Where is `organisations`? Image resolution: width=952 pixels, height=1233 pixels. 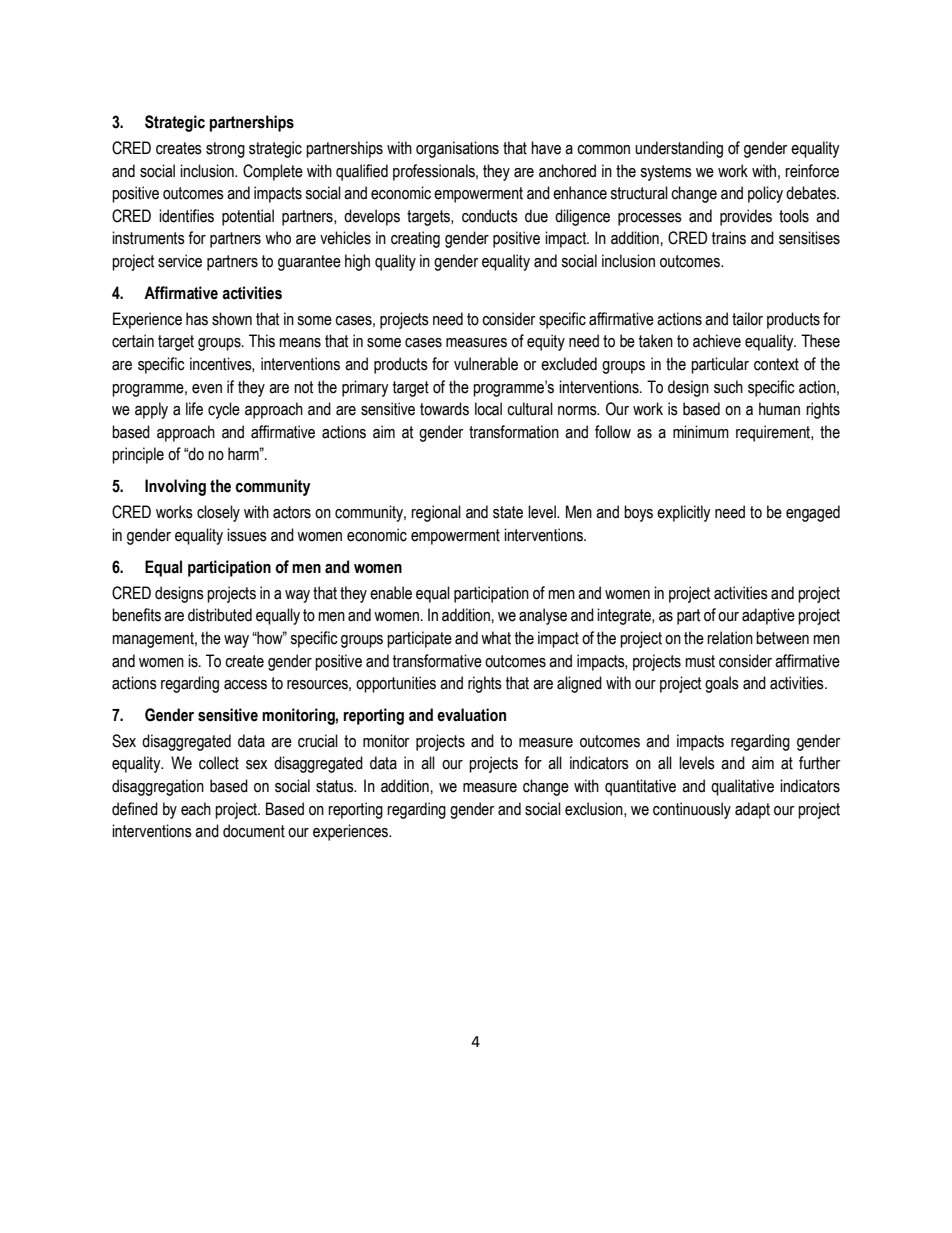 organisations is located at coordinates (457, 149).
